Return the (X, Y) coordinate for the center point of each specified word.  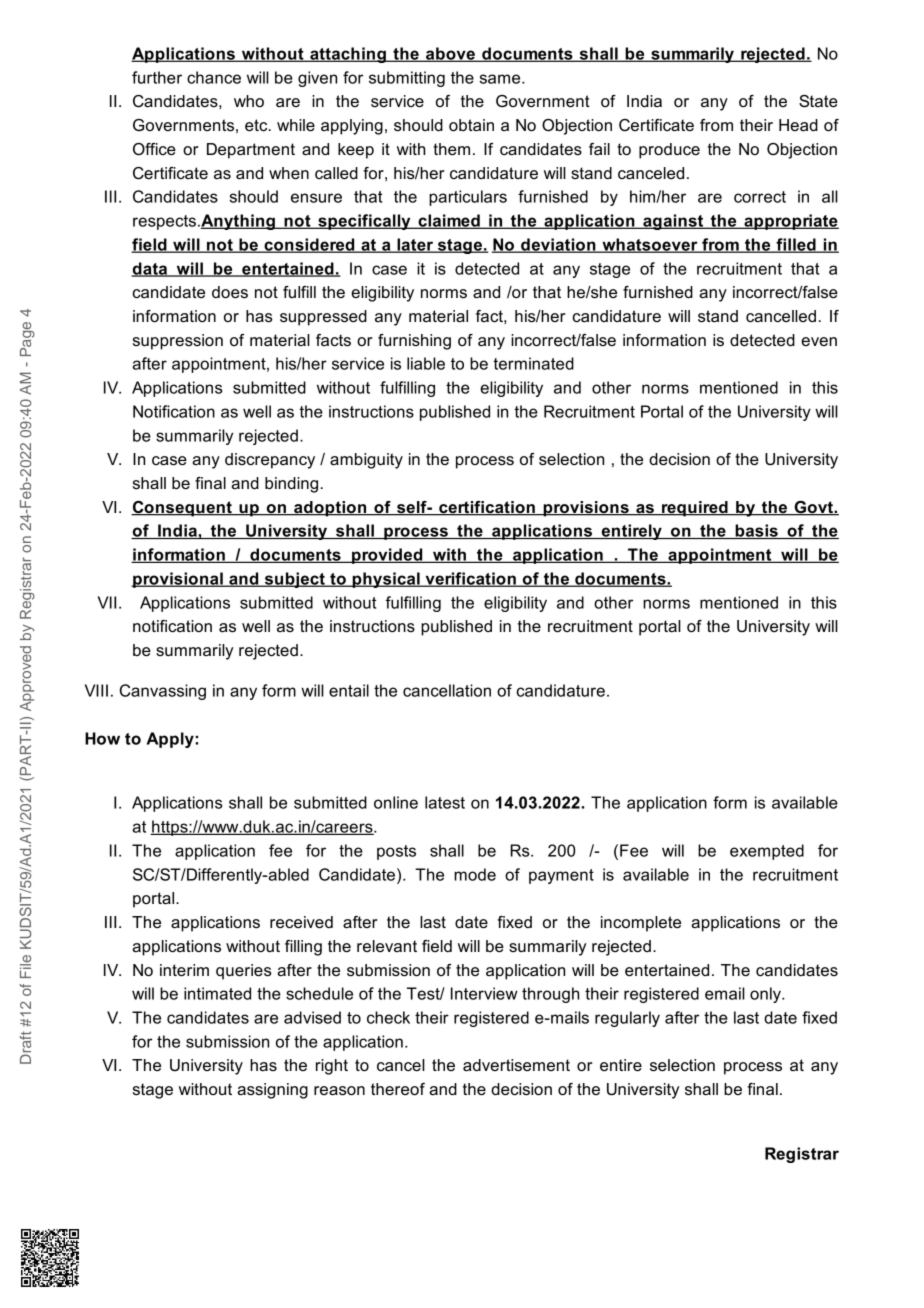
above (450, 54)
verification (470, 579)
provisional (178, 580)
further (157, 77)
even (819, 341)
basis (756, 531)
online (396, 802)
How (102, 738)
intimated (217, 993)
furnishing (414, 342)
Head (798, 125)
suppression (178, 342)
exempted (767, 852)
